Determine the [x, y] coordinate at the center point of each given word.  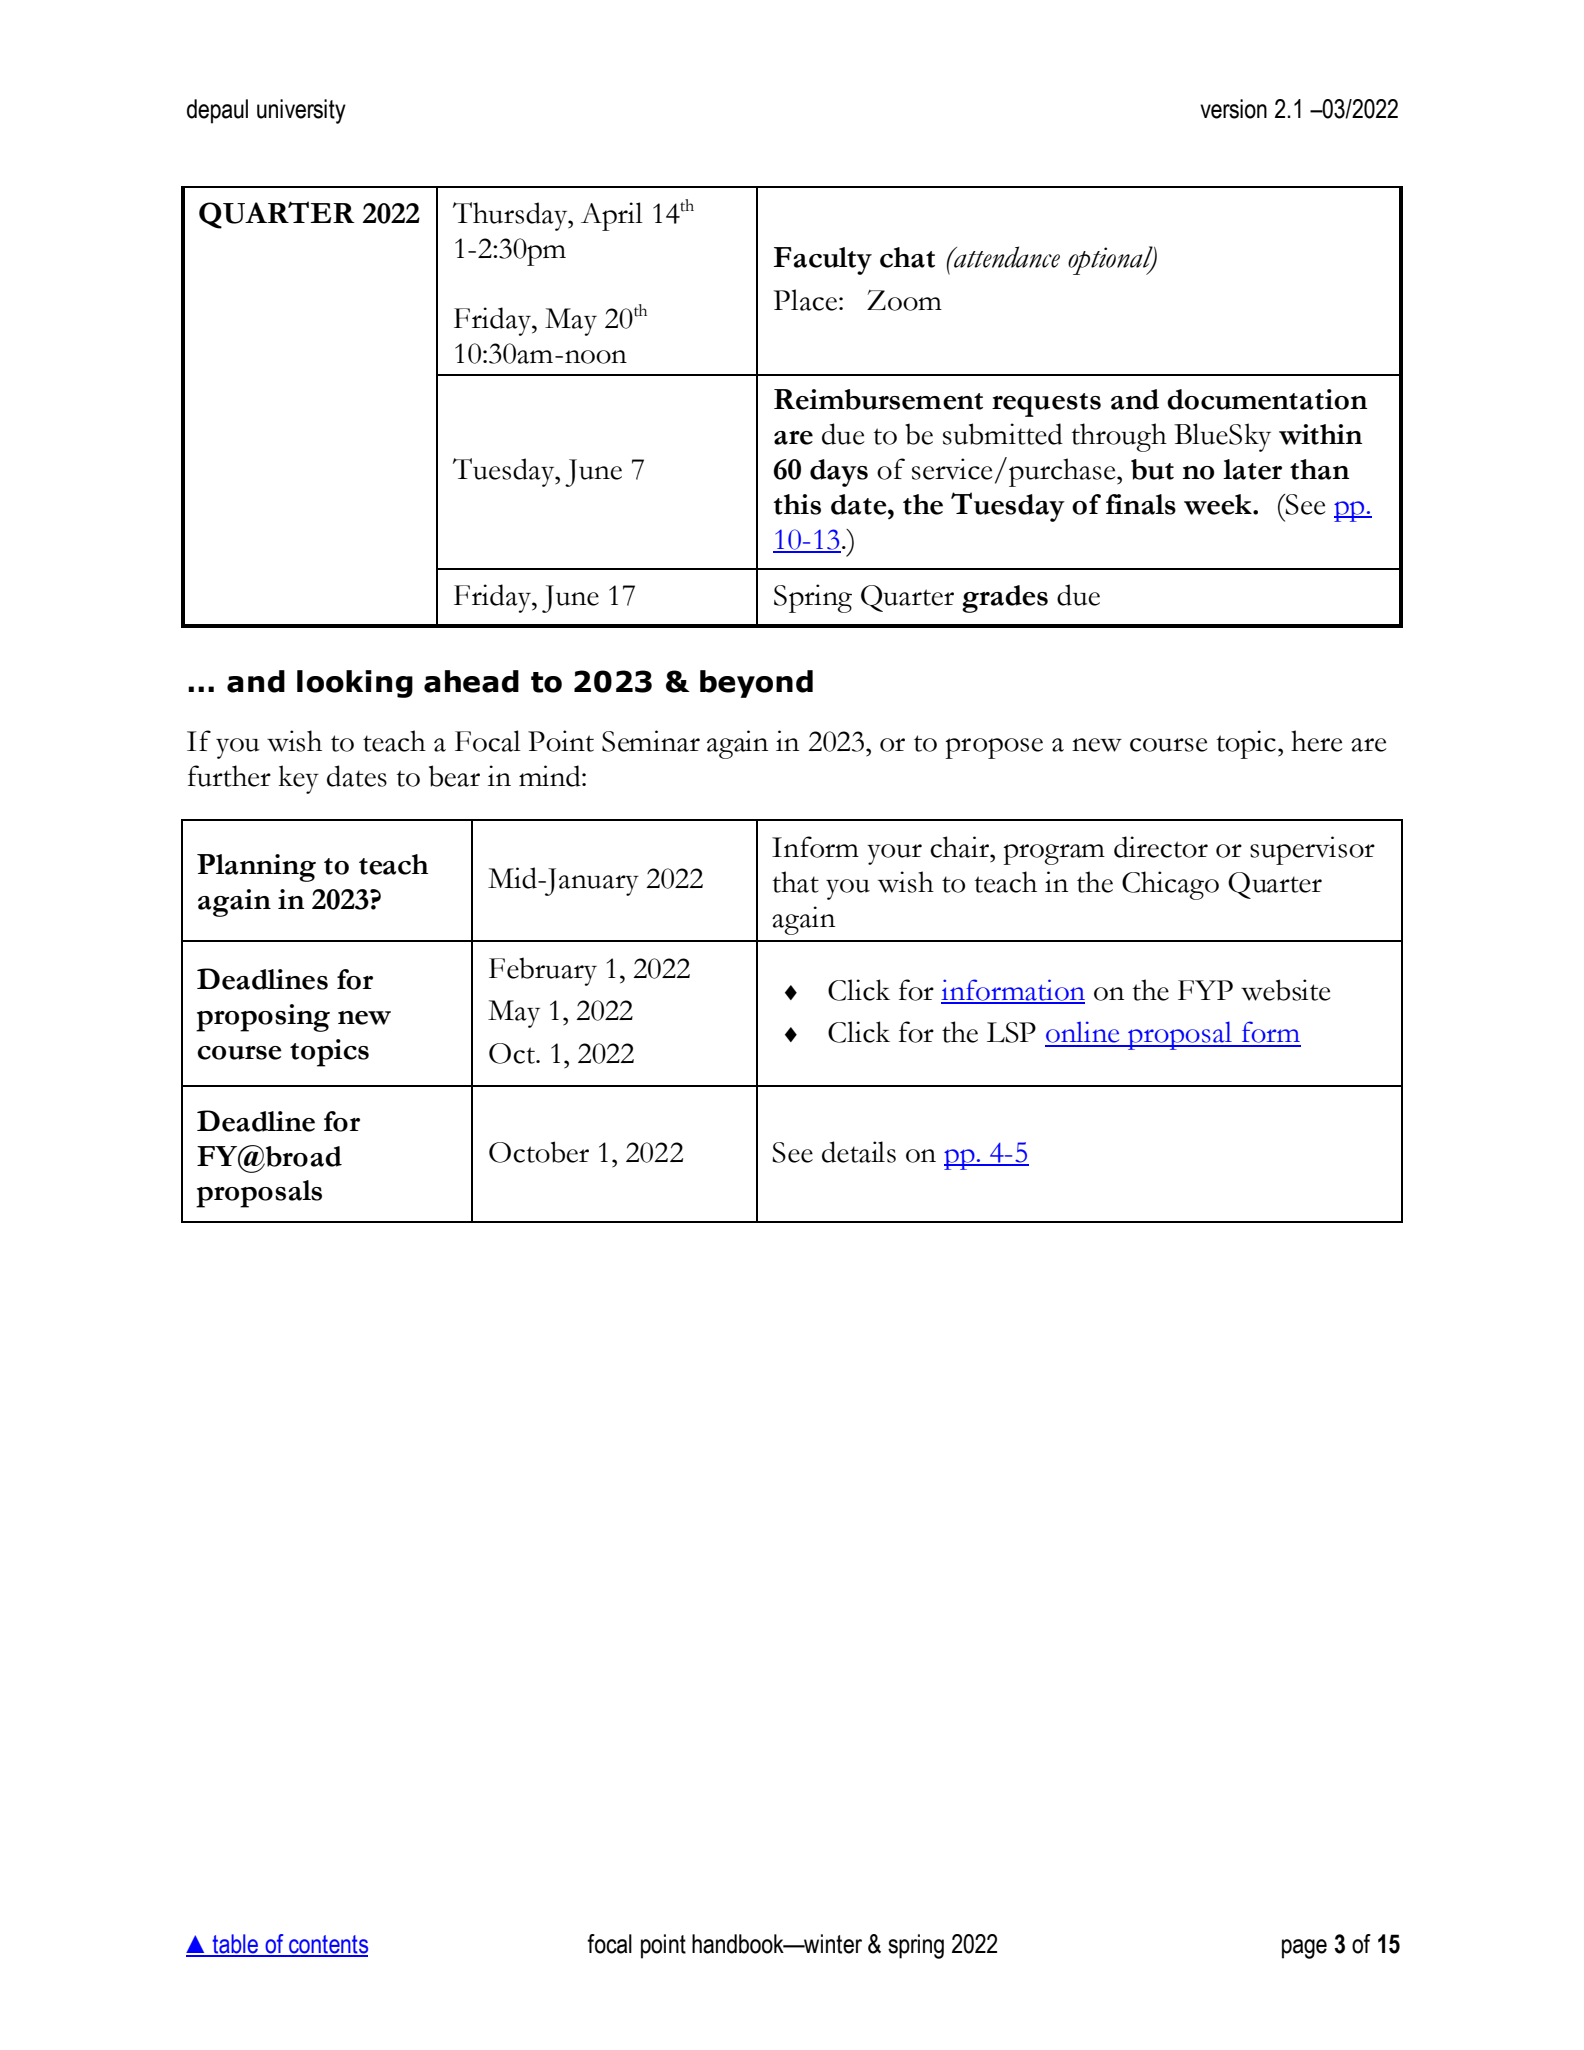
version [1233, 109]
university [301, 111]
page [1304, 1949]
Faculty [823, 261]
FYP [1205, 990]
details [859, 1152]
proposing [263, 1018]
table [235, 1945]
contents [327, 1945]
